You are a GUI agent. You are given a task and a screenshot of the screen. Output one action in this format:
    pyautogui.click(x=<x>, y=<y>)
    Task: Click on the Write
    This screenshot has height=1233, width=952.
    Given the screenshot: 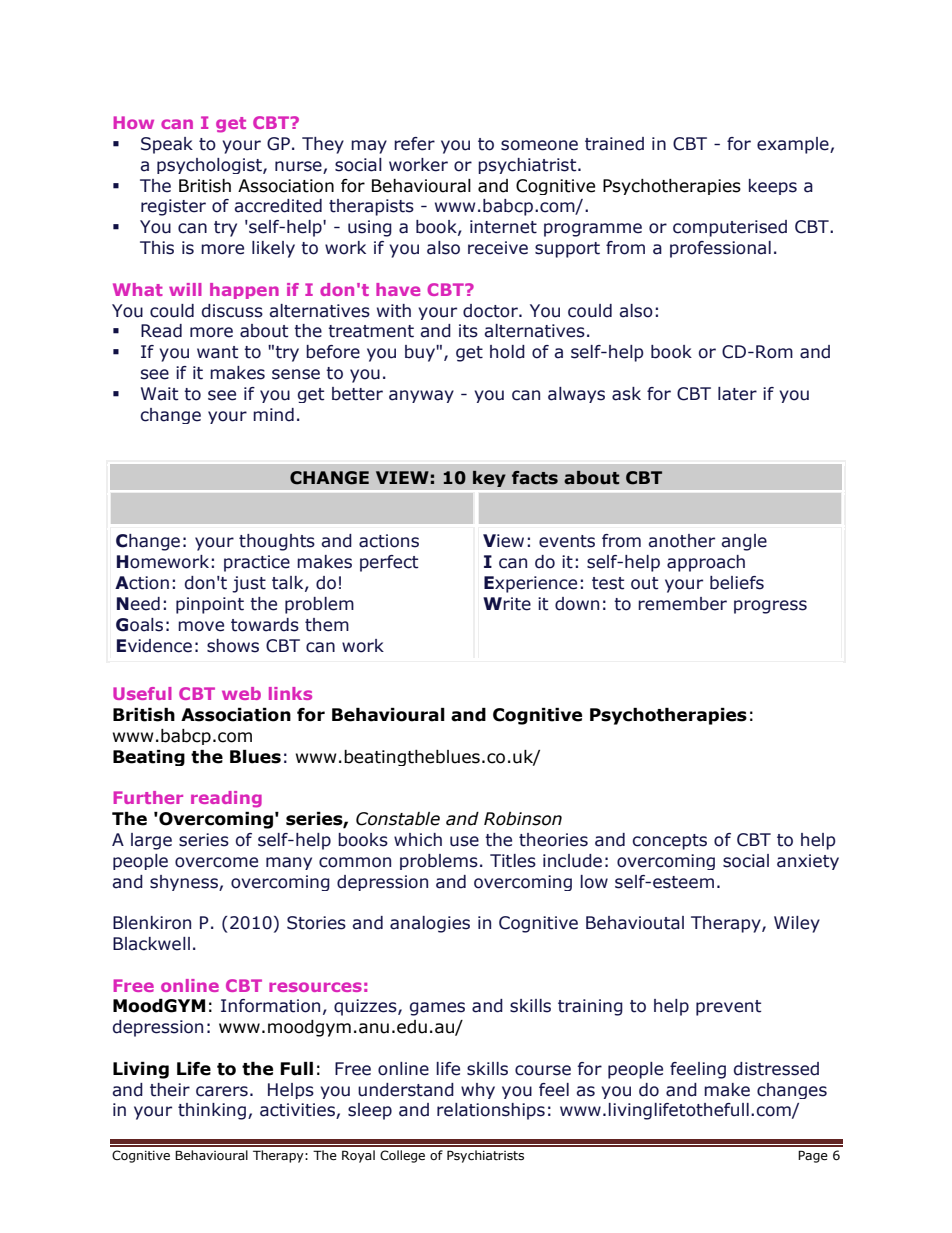 What is the action you would take?
    pyautogui.click(x=507, y=604)
